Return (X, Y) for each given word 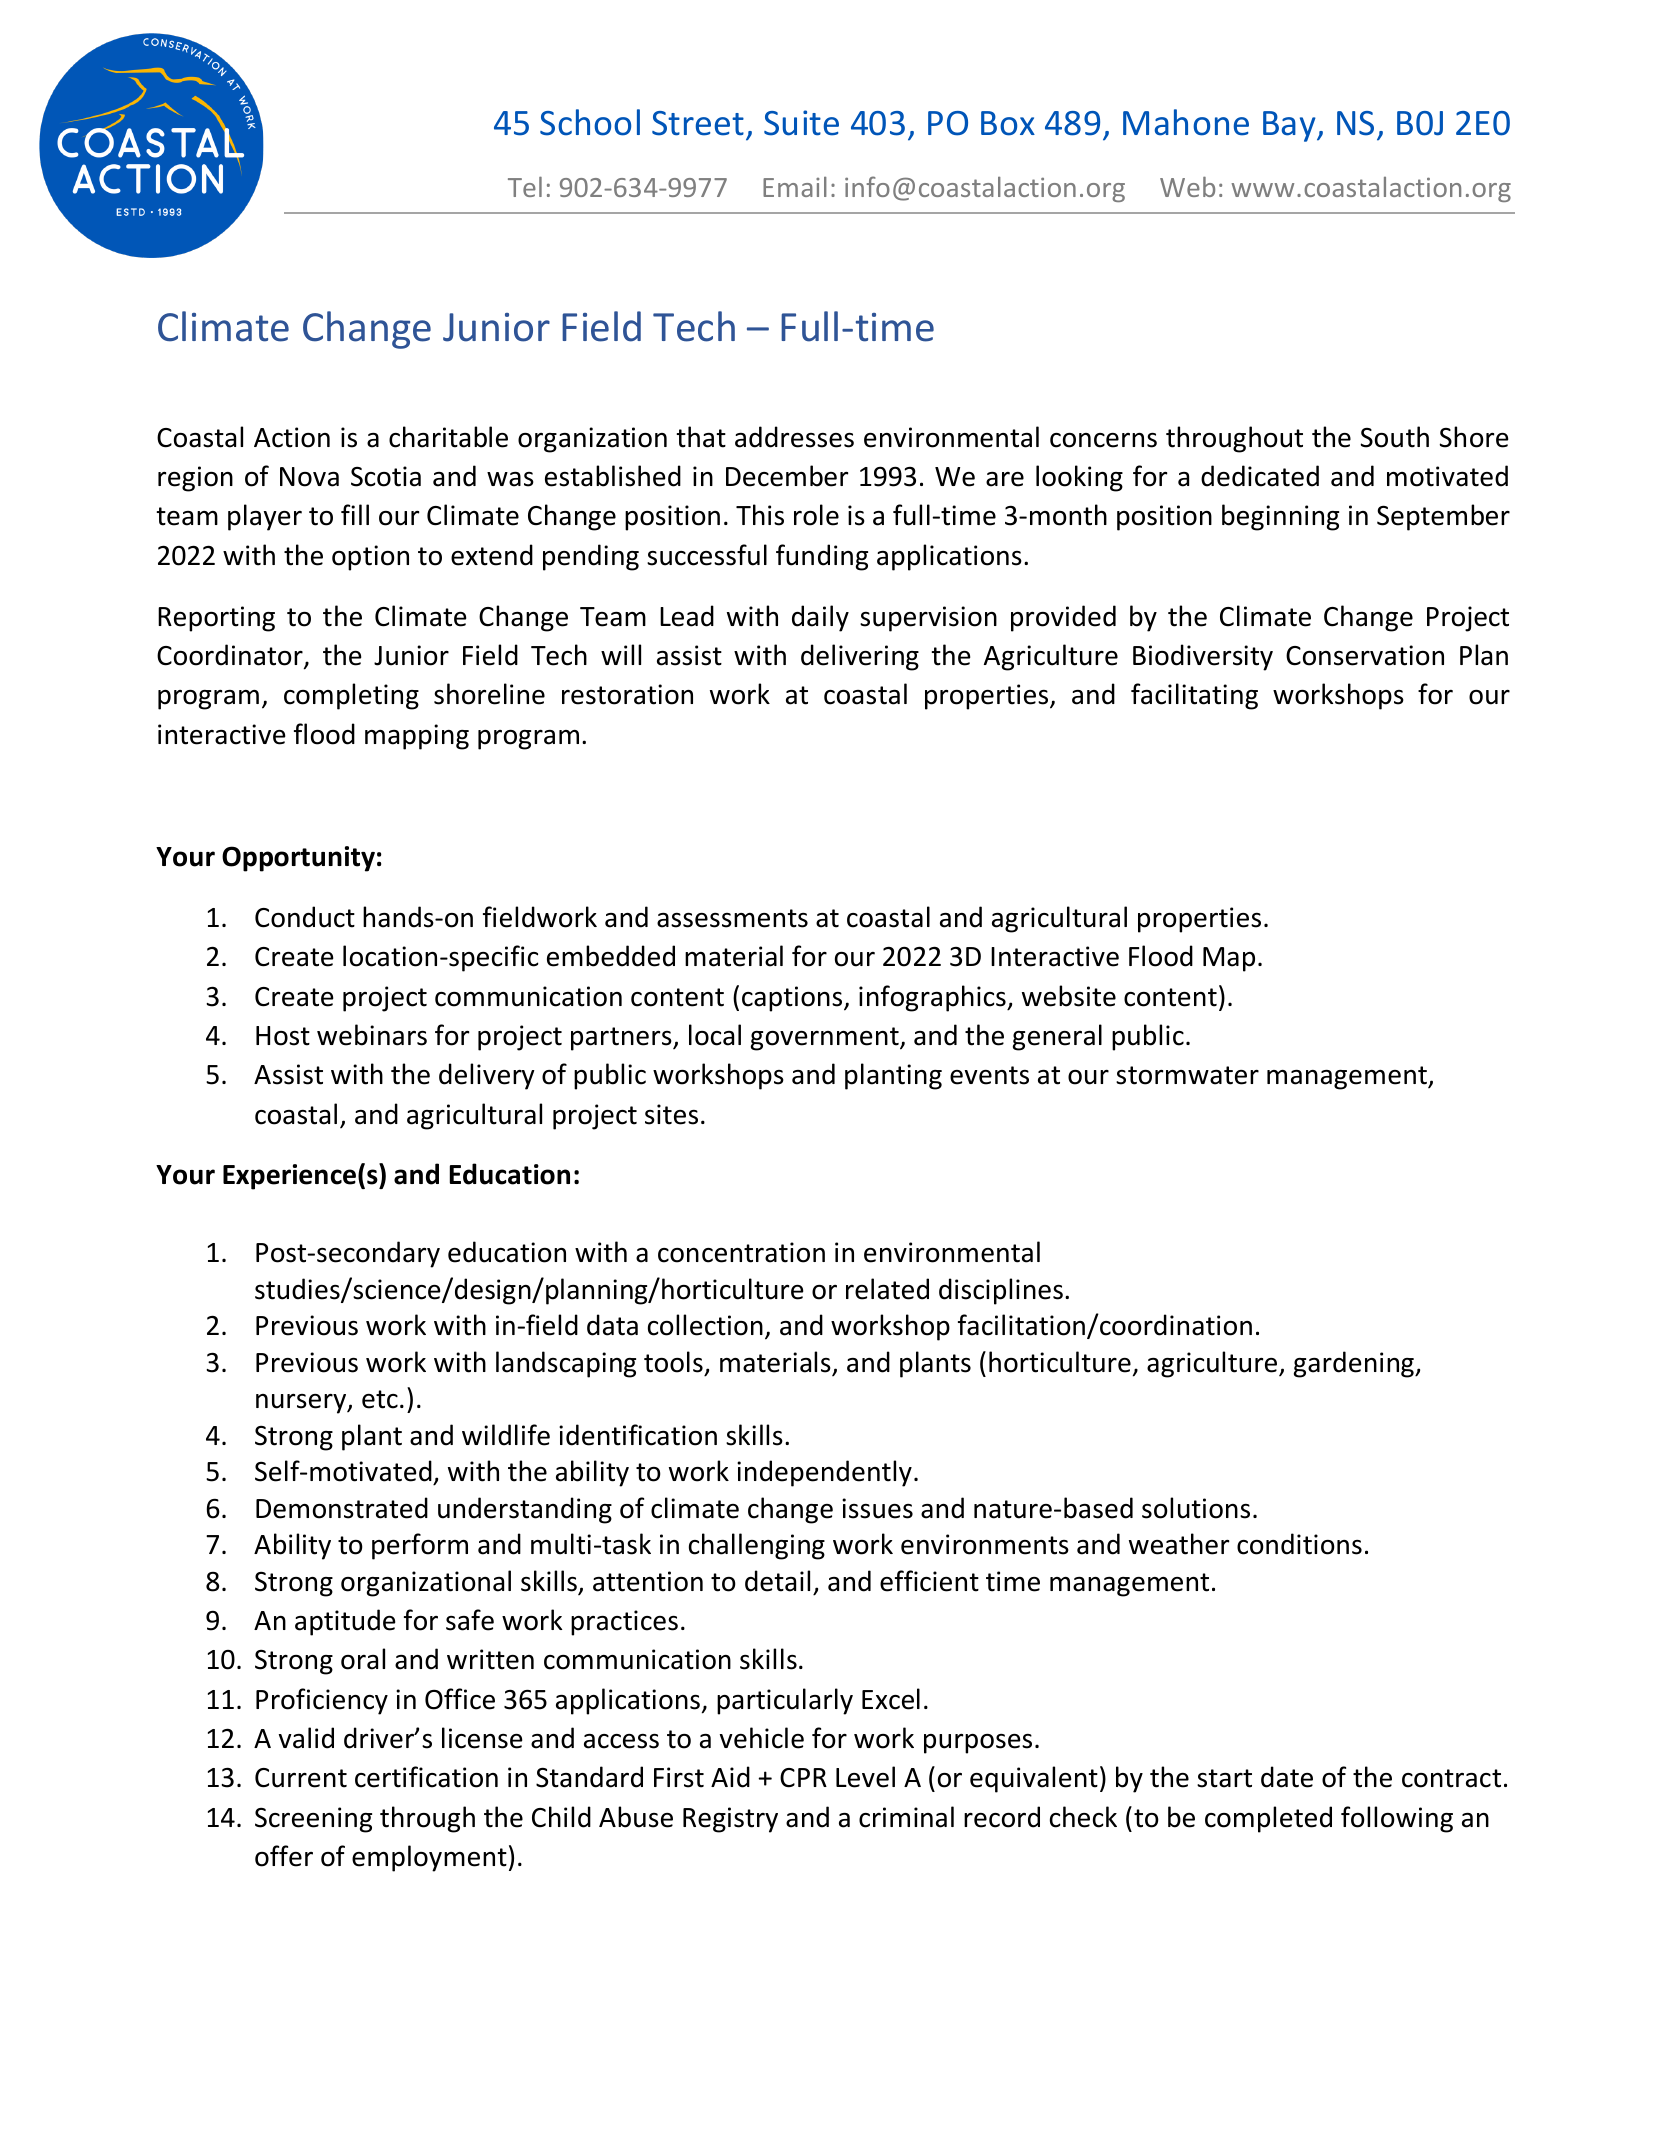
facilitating (1194, 696)
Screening (313, 1820)
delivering (860, 657)
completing (351, 696)
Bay (1290, 126)
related (887, 1289)
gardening (1355, 1364)
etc (380, 1399)
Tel (525, 187)
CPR (803, 1778)
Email (795, 187)
